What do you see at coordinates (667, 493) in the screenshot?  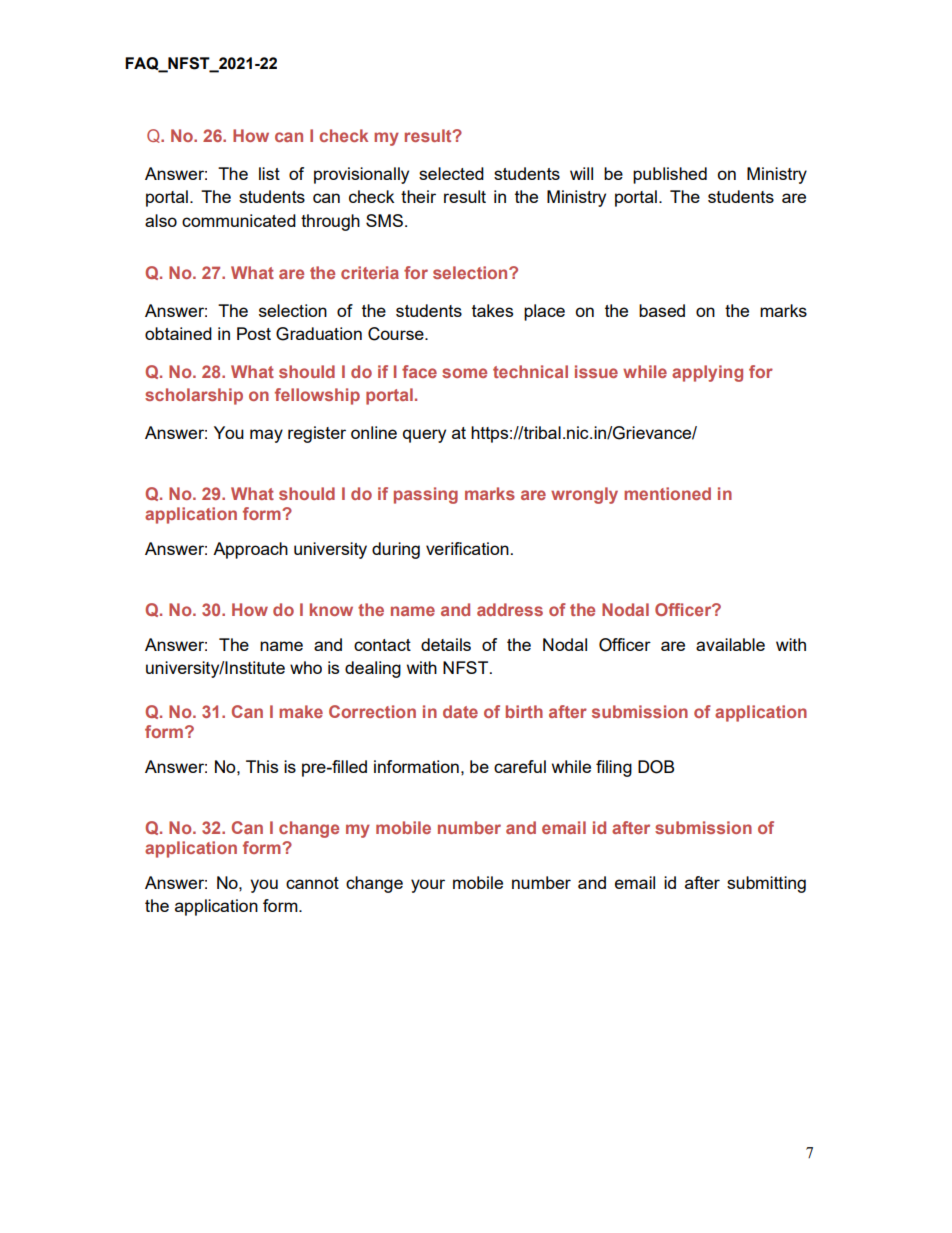 I see `mentioned` at bounding box center [667, 493].
